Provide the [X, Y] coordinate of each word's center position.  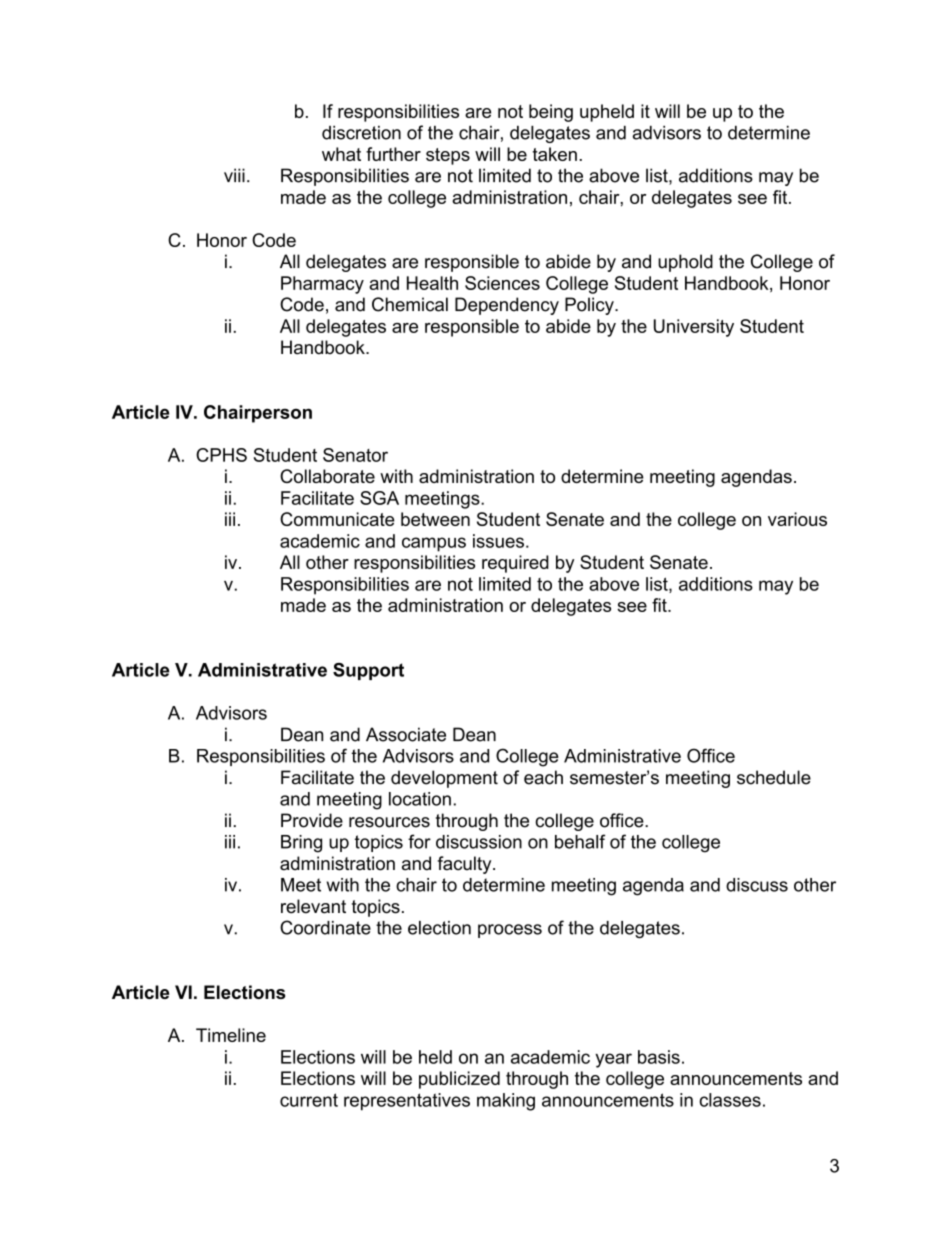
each [543, 777]
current [309, 1100]
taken [554, 154]
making [506, 1102]
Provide [312, 820]
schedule [774, 777]
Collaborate [327, 476]
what [341, 154]
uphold [685, 263]
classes [730, 1100]
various [797, 519]
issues [498, 541]
